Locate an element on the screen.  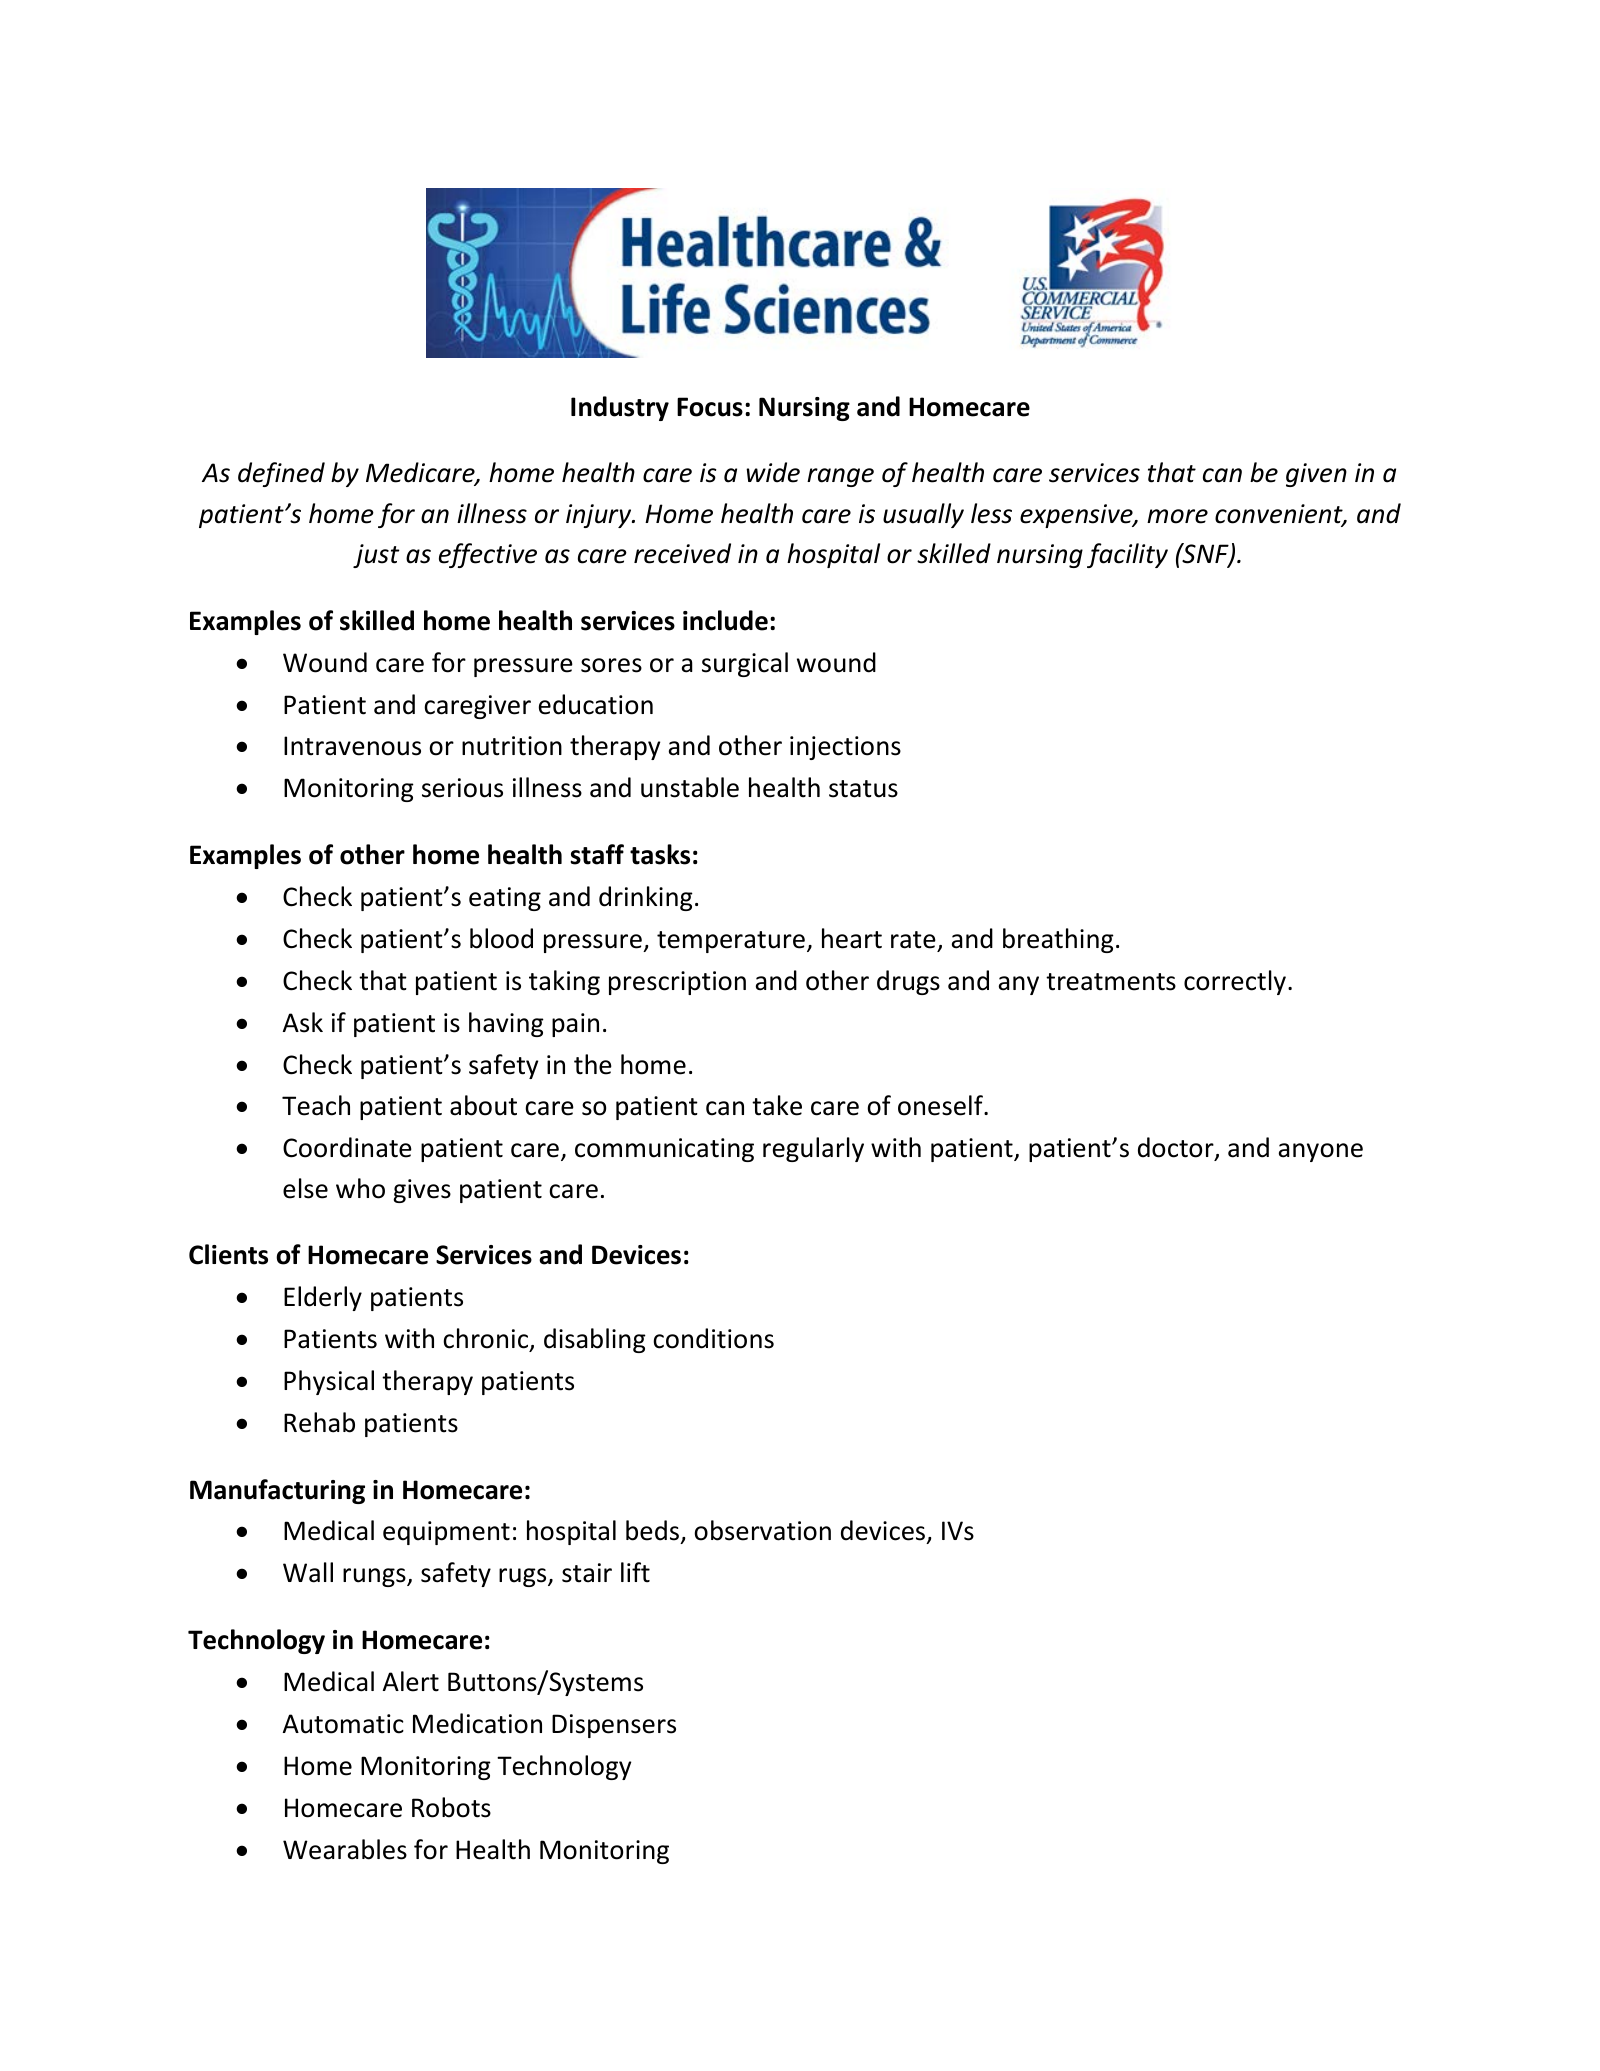
take is located at coordinates (777, 1105).
